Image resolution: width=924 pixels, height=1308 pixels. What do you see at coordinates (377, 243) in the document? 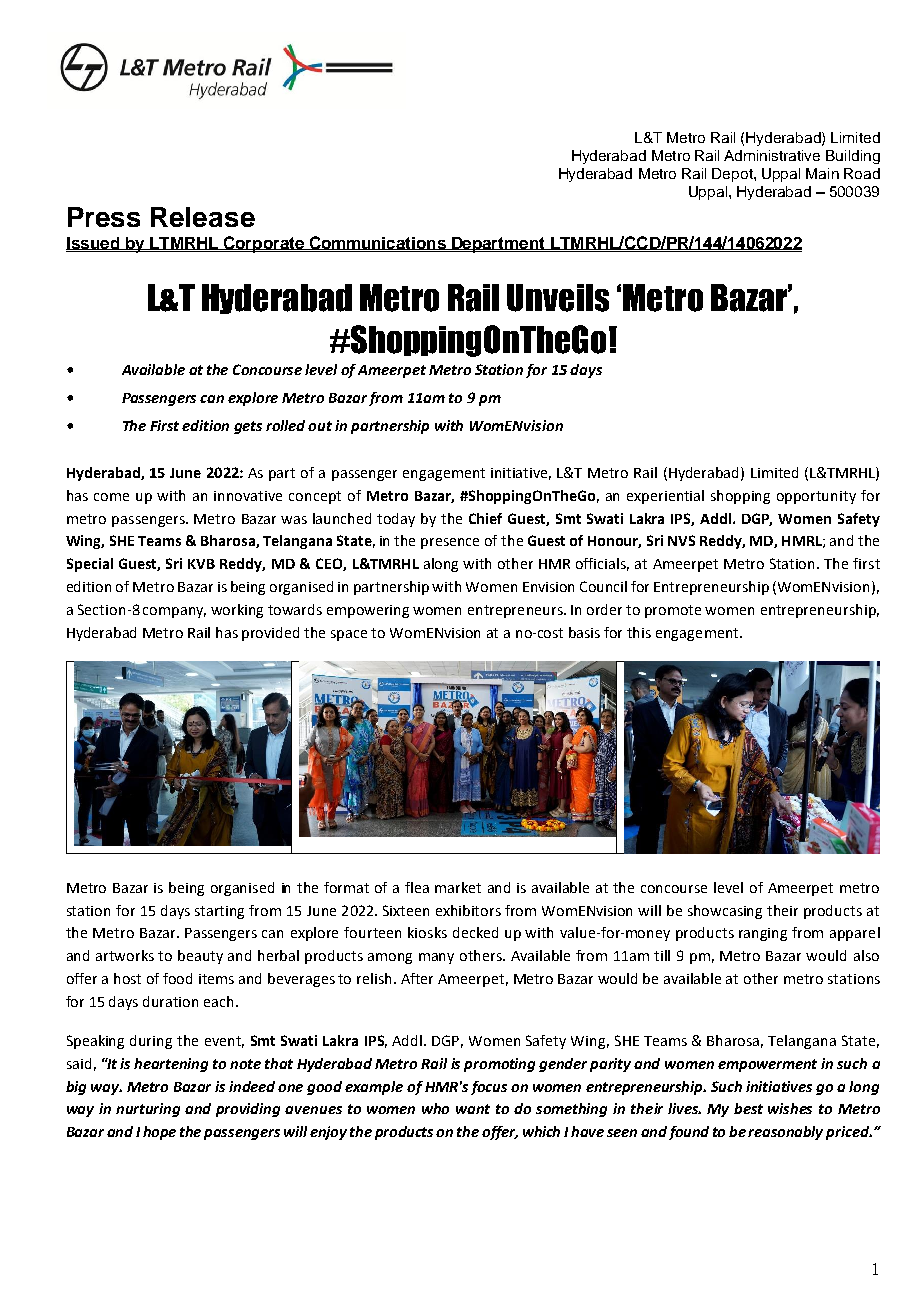
I see `Communications` at bounding box center [377, 243].
